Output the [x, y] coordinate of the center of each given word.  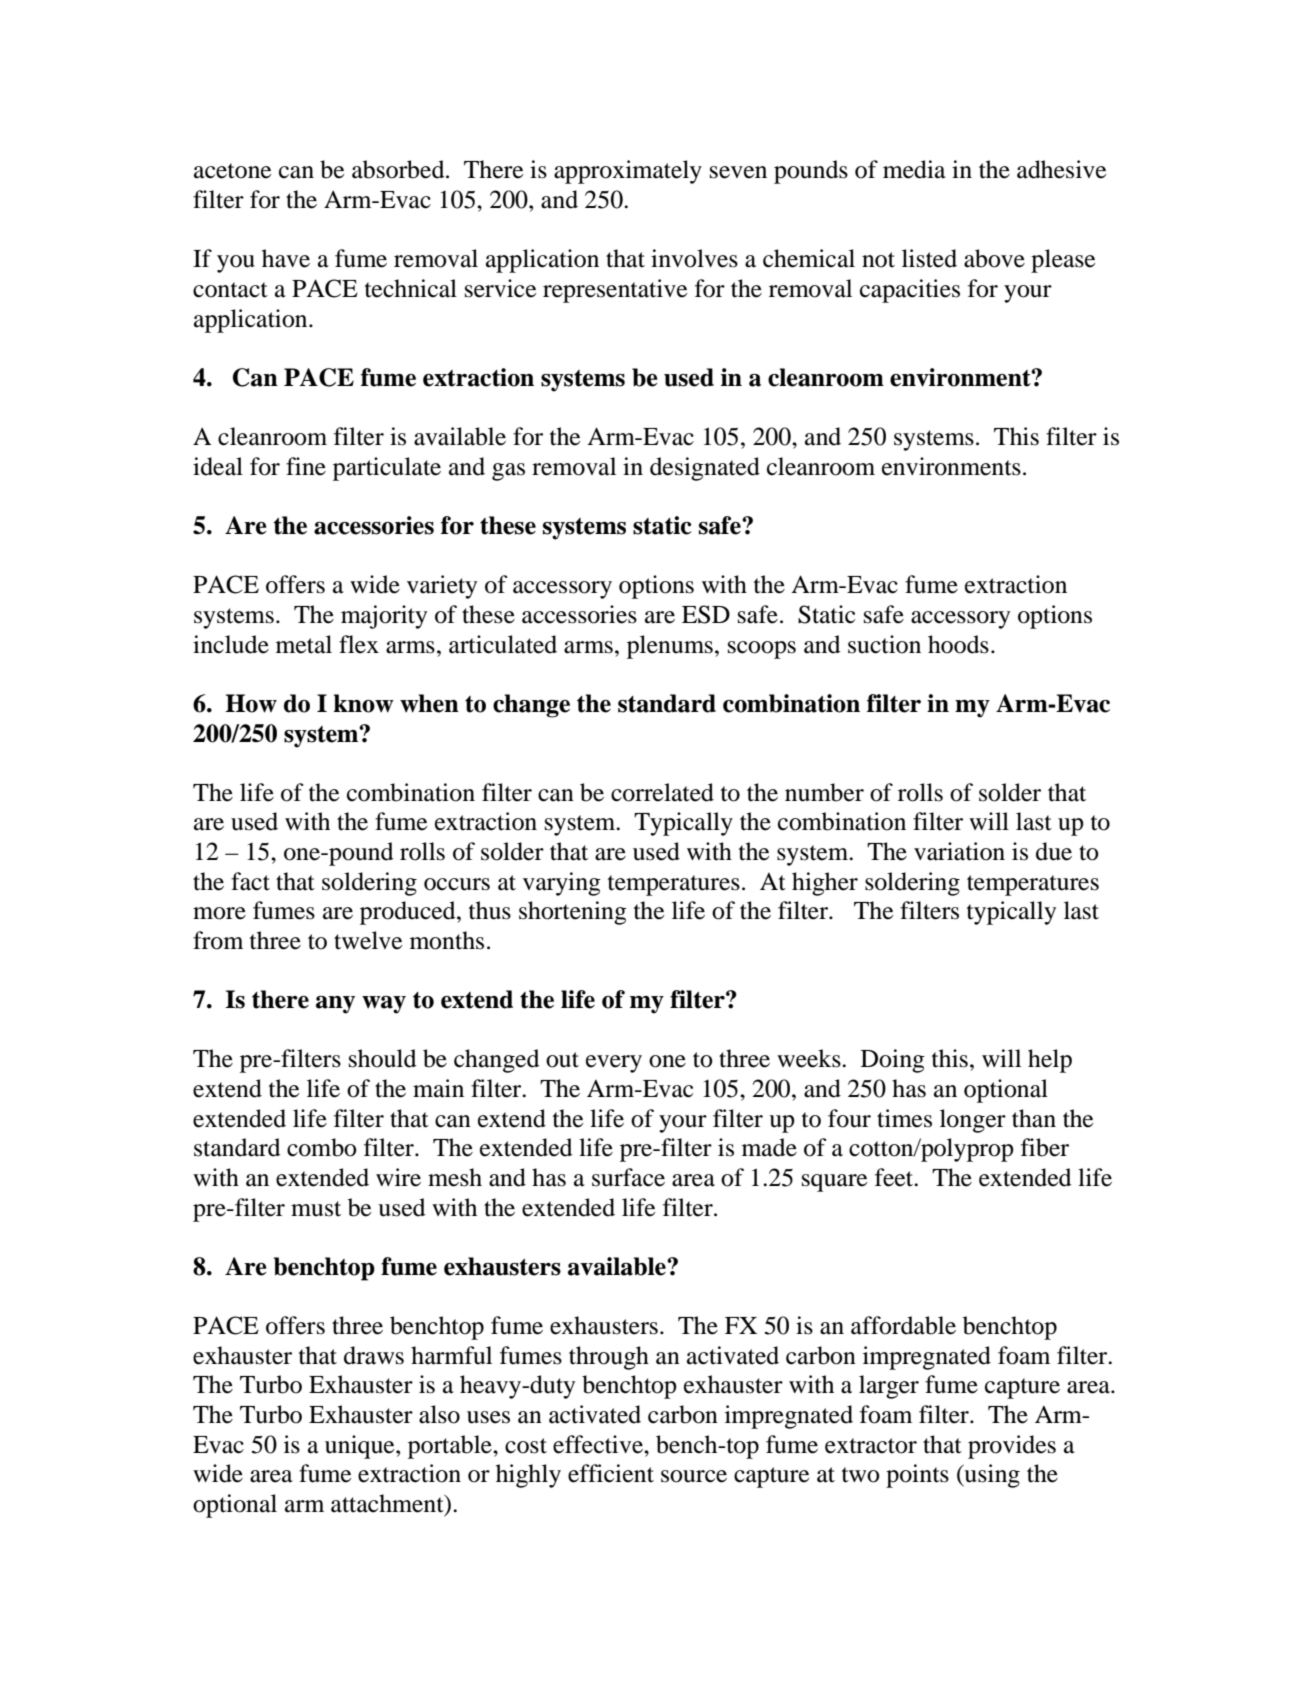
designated [705, 469]
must [316, 1209]
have [286, 258]
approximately [628, 172]
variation [959, 851]
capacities [910, 291]
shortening [573, 913]
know [363, 703]
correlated [662, 792]
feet [895, 1177]
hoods [958, 644]
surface [628, 1177]
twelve [368, 940]
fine [306, 466]
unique [361, 1447]
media [914, 169]
